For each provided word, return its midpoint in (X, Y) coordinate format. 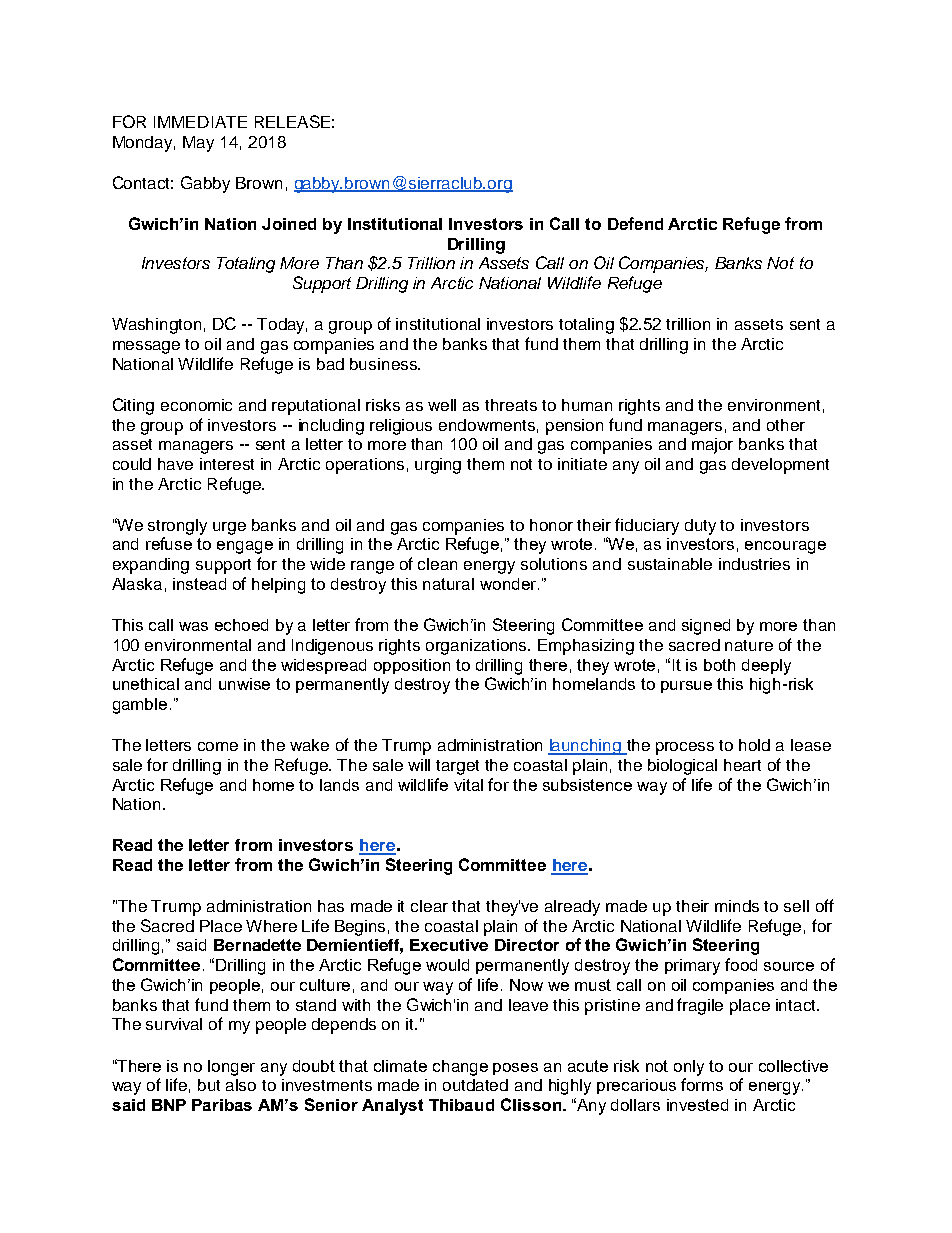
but (209, 1085)
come (218, 746)
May (198, 144)
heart (742, 765)
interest (227, 464)
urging (438, 466)
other (786, 425)
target (457, 767)
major (712, 446)
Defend (635, 223)
